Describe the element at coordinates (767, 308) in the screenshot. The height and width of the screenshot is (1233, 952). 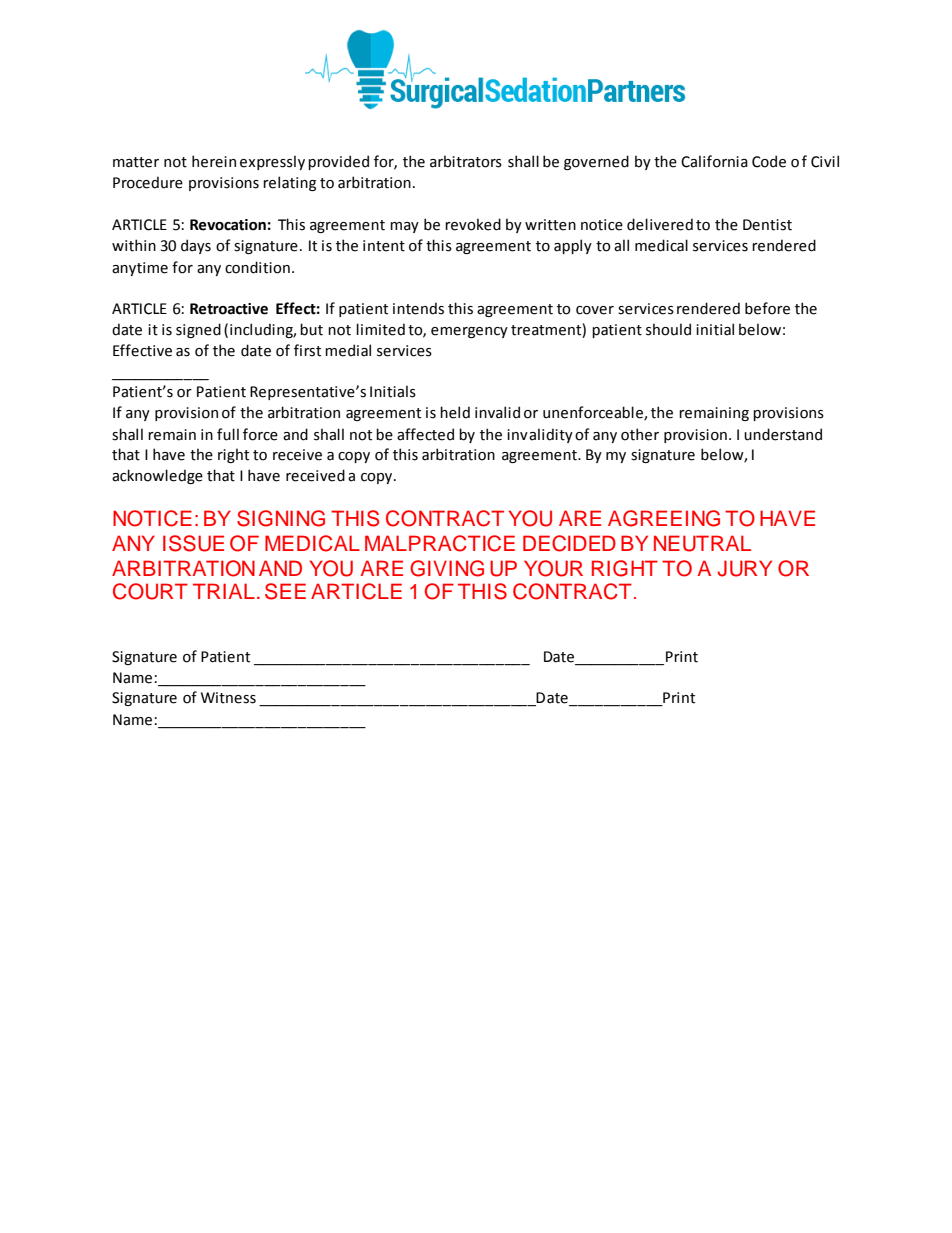
I see `before` at that location.
